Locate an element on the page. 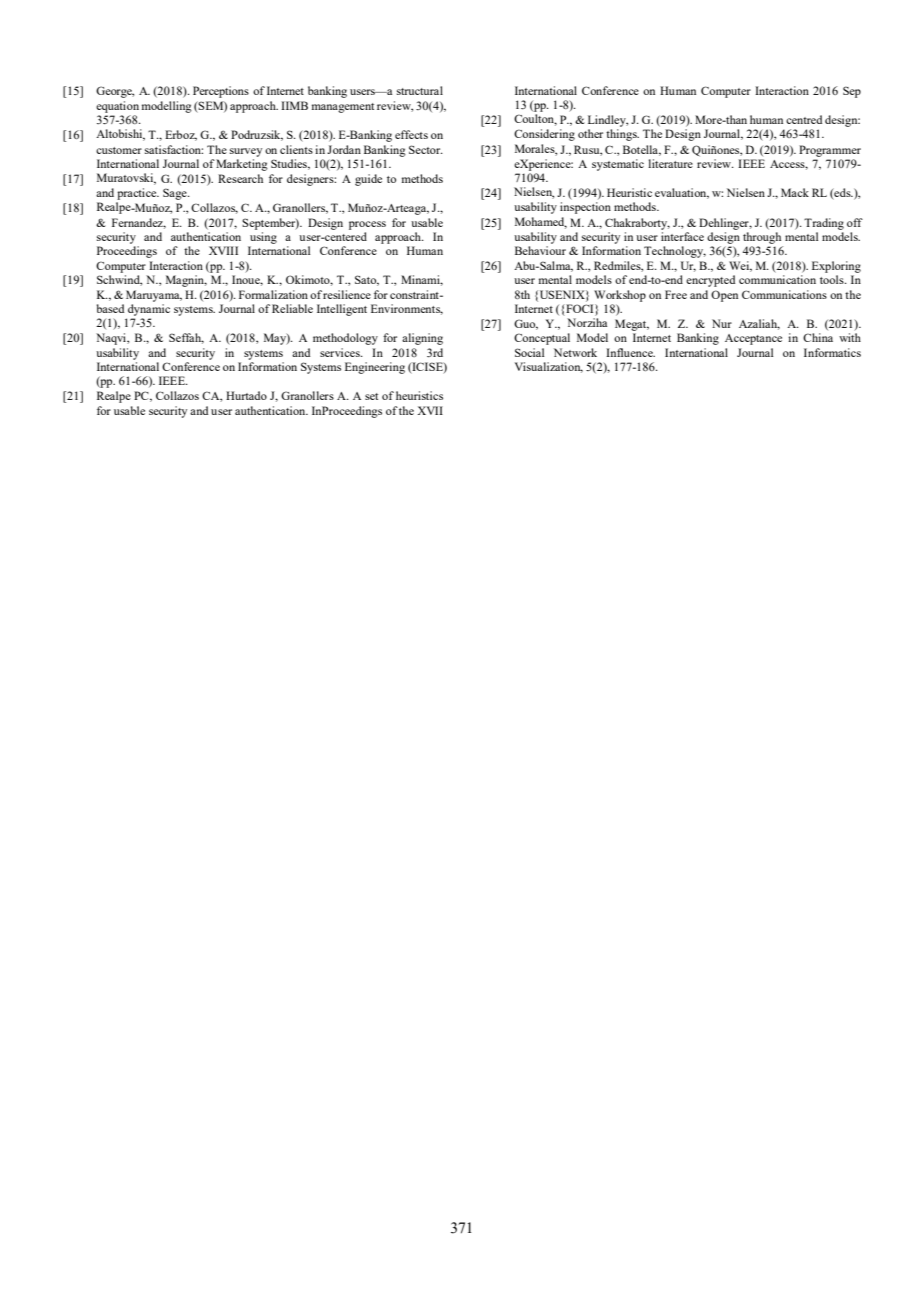 Image resolution: width=924 pixels, height=1308 pixels. inspection is located at coordinates (585, 208).
